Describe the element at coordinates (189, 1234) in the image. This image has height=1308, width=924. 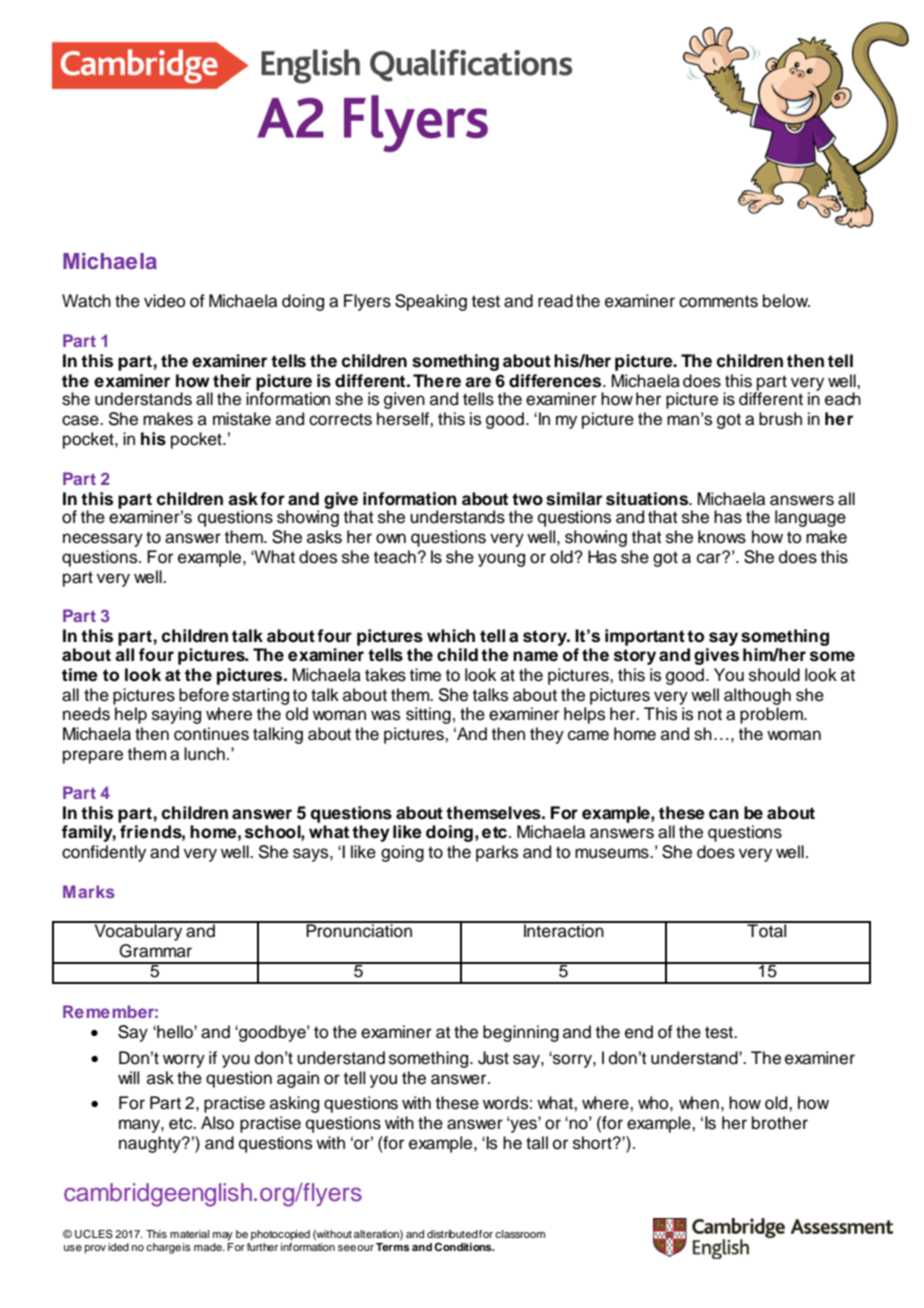
I see `material` at that location.
